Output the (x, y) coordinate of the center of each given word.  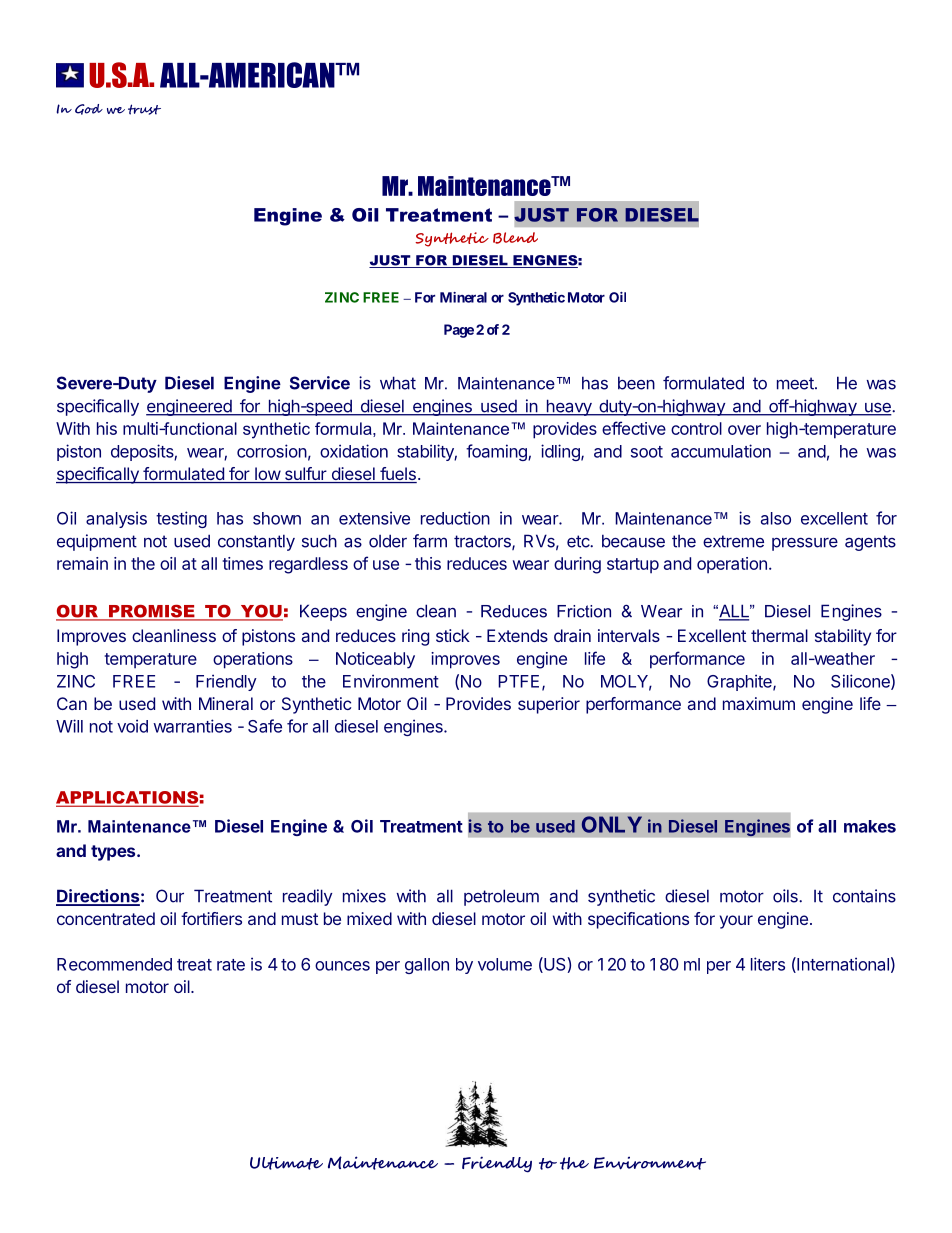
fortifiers (211, 918)
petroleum (501, 897)
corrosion (272, 451)
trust (144, 109)
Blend (515, 238)
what (398, 383)
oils (786, 896)
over (744, 430)
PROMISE (151, 612)
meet (796, 383)
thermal (779, 635)
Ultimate (286, 1163)
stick (453, 635)
